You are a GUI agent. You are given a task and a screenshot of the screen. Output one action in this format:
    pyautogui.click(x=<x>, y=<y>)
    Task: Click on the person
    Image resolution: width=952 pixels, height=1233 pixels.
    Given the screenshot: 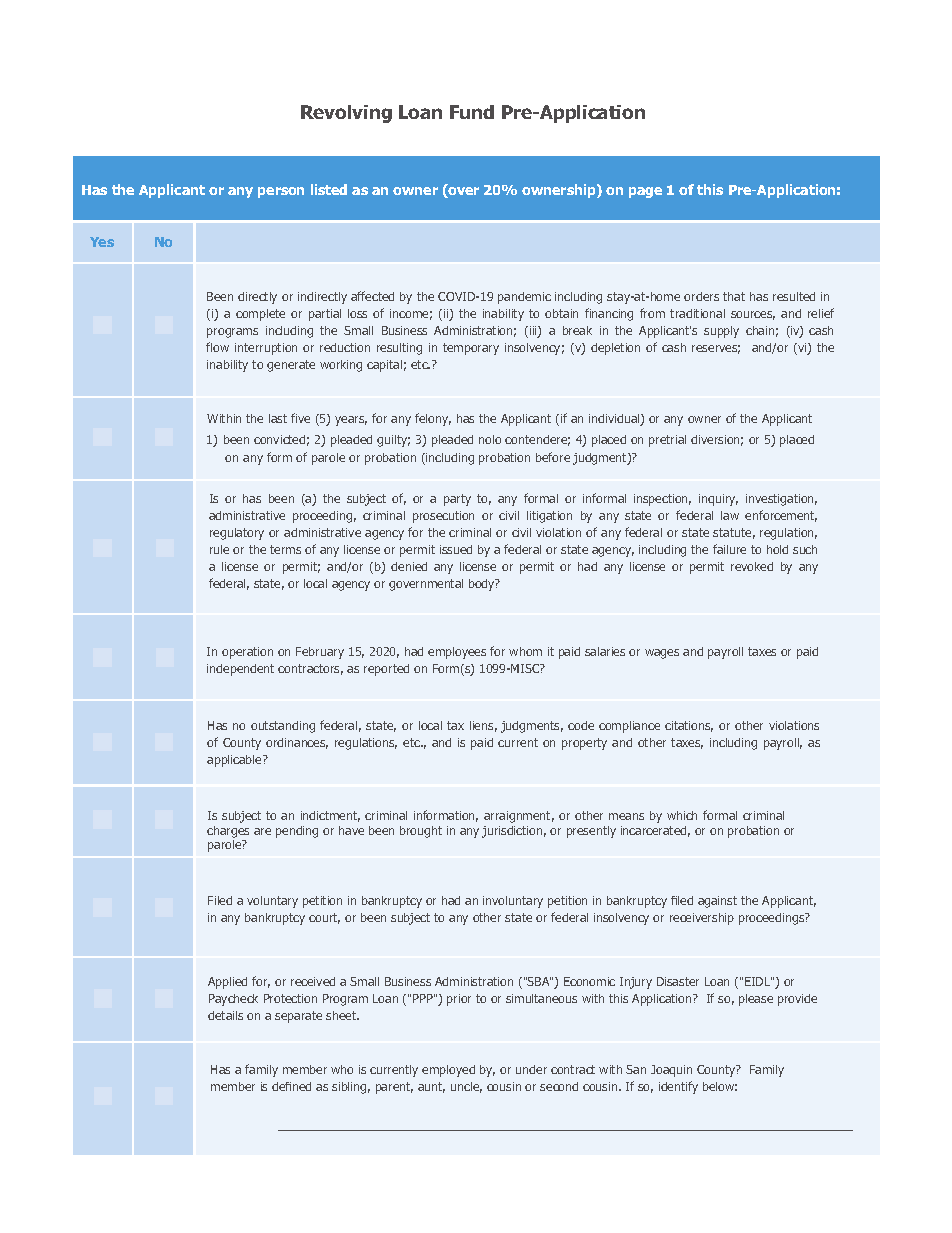 What is the action you would take?
    pyautogui.click(x=281, y=192)
